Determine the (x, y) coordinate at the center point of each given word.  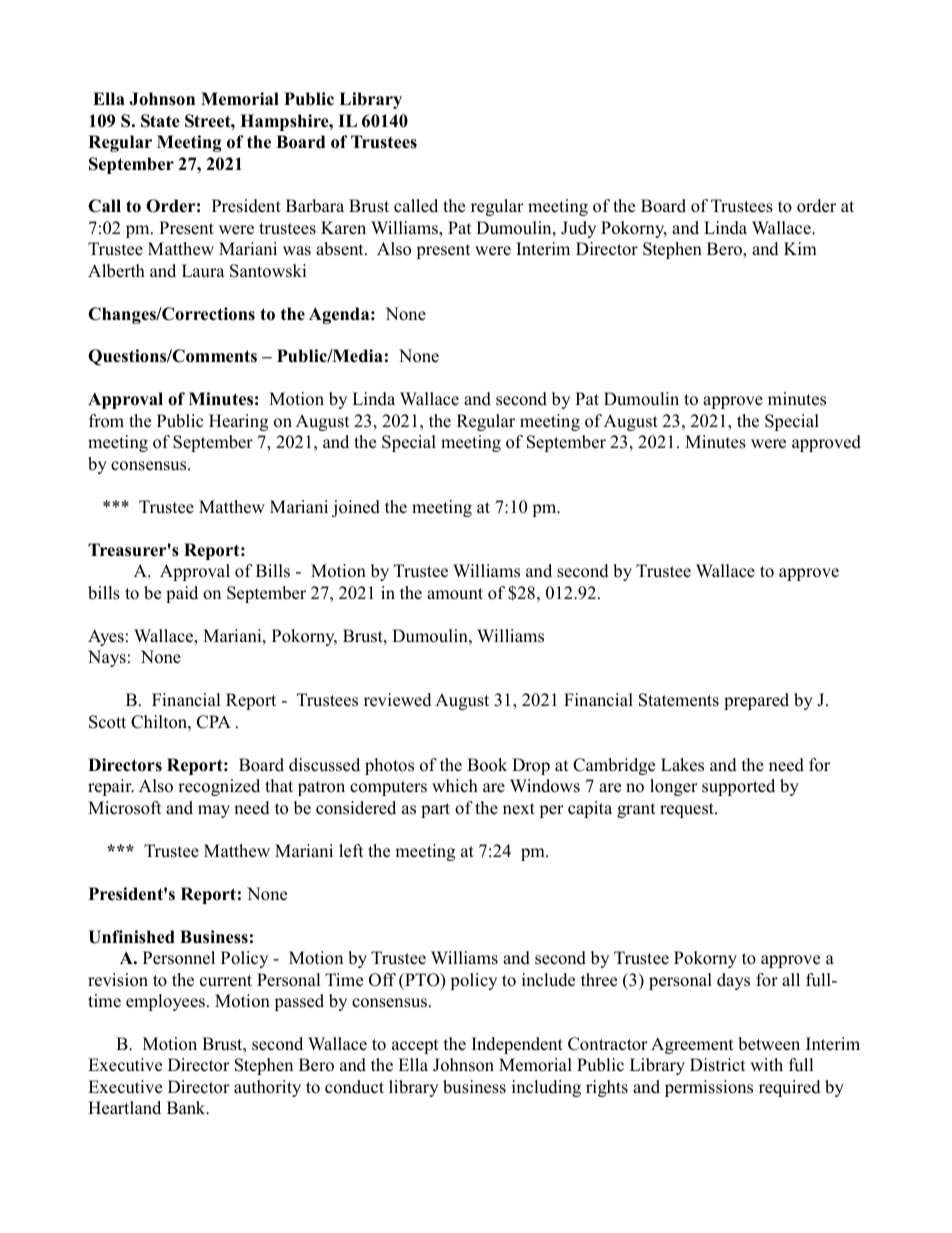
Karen (343, 228)
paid (182, 594)
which (455, 786)
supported (738, 787)
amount (455, 594)
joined (356, 508)
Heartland (124, 1108)
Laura (203, 271)
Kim (800, 248)
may (214, 811)
